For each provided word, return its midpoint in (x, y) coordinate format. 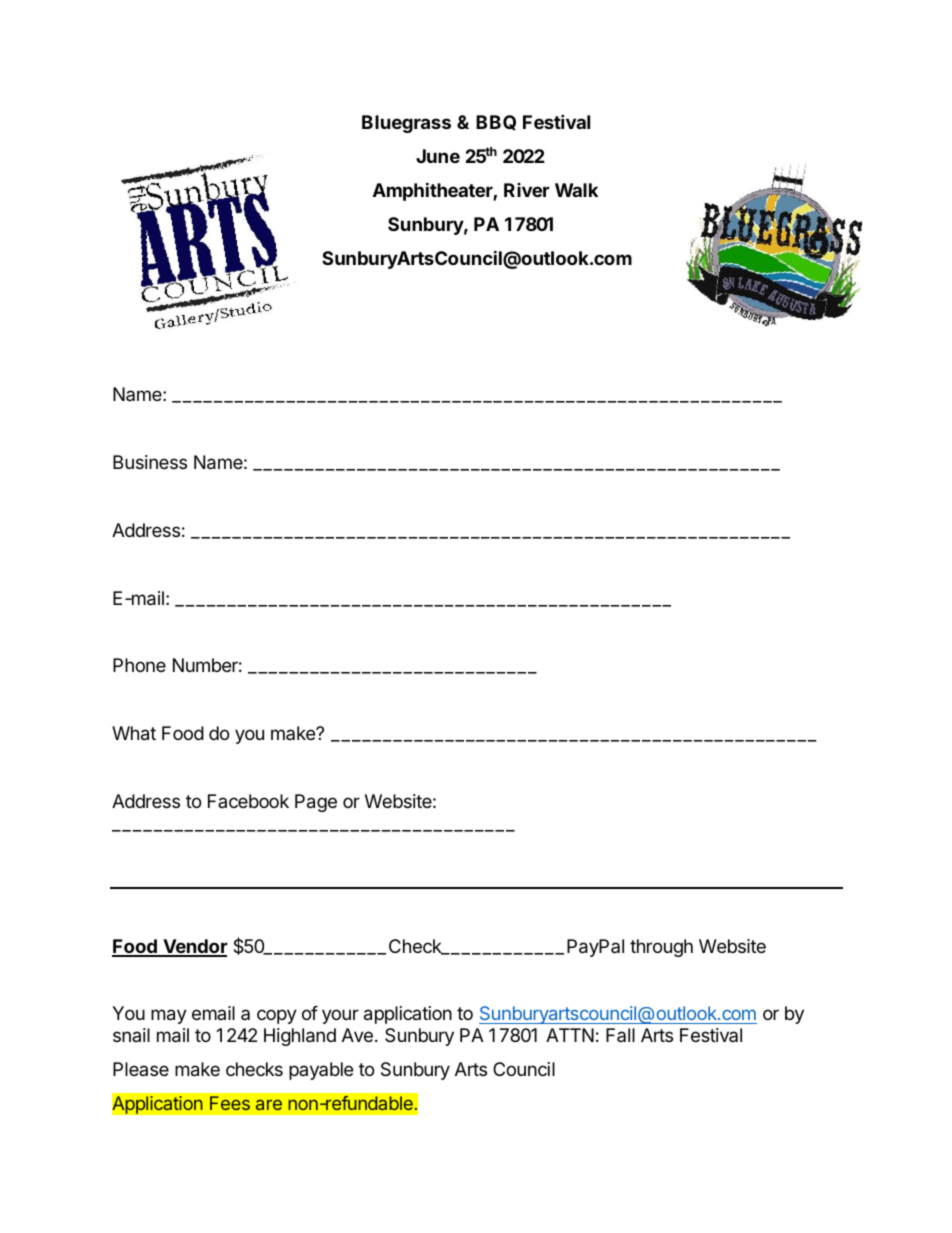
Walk (576, 190)
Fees (230, 1103)
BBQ (496, 122)
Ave (357, 1035)
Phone (139, 665)
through (661, 948)
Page (316, 803)
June (438, 156)
